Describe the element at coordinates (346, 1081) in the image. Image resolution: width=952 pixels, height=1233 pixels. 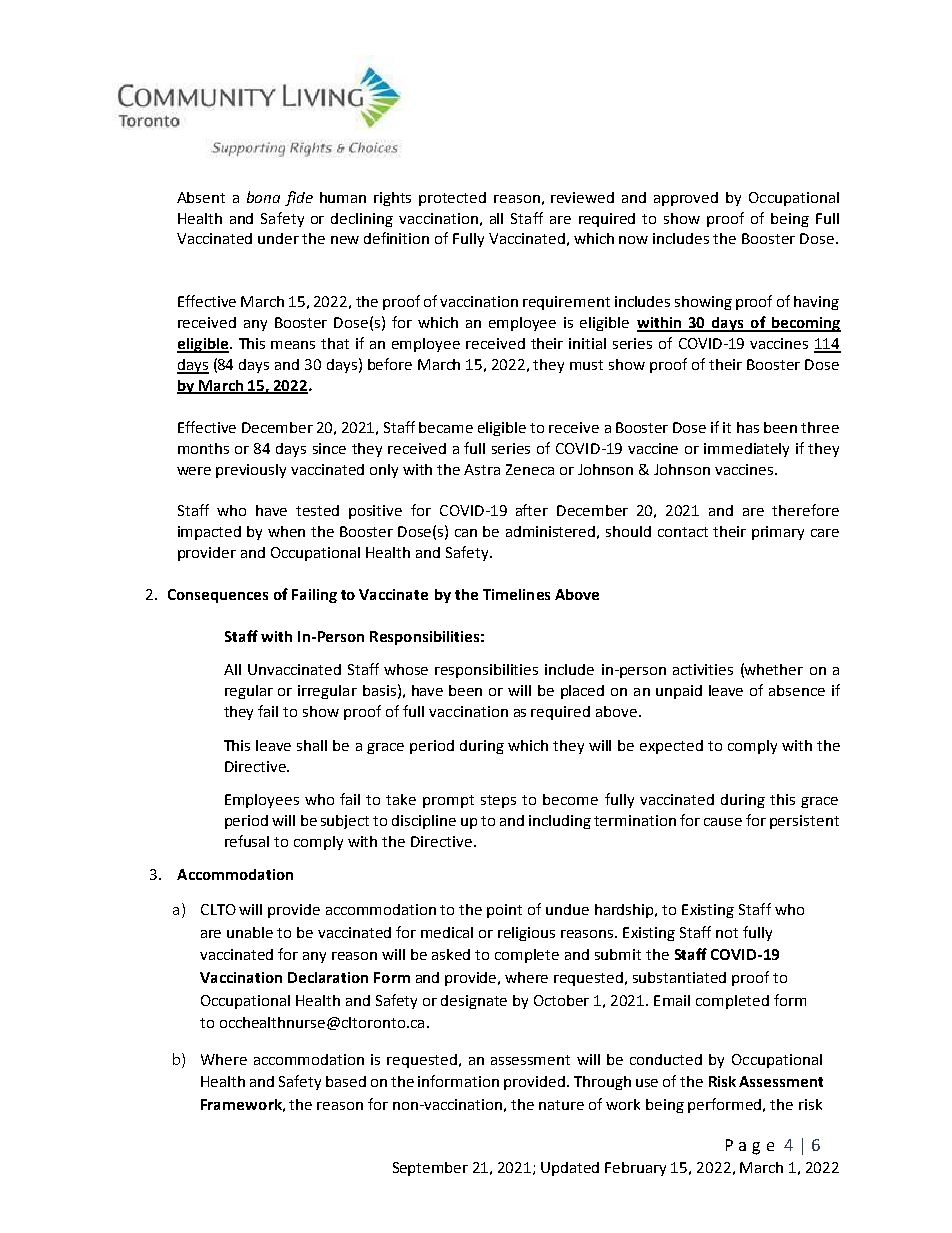
I see `based` at that location.
